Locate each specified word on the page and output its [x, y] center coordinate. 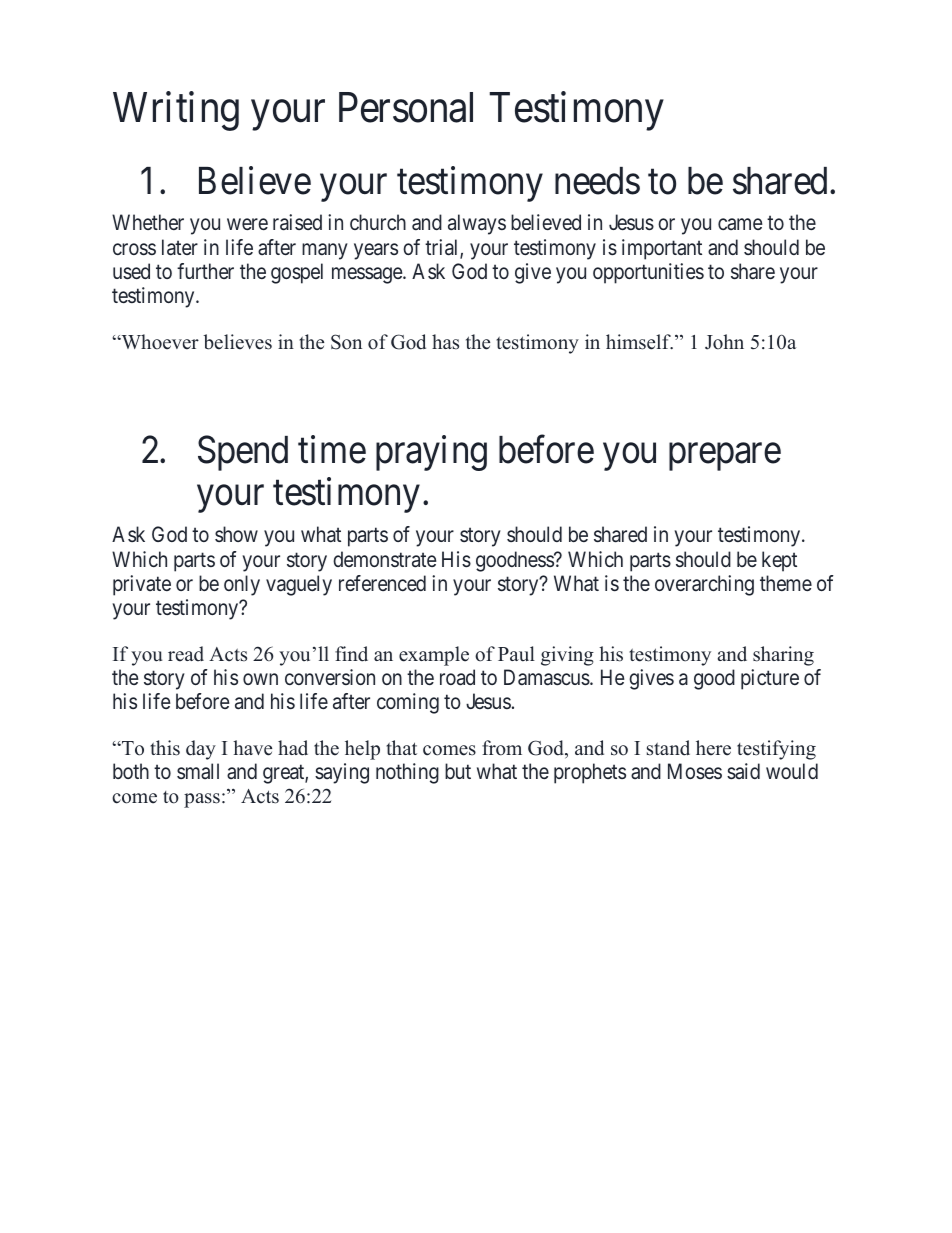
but [458, 771]
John [724, 342]
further [205, 271]
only [242, 585]
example [434, 656]
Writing [176, 111]
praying [431, 453]
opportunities [648, 273]
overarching [704, 585]
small [198, 771]
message [368, 275]
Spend [243, 453]
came [740, 224]
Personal [406, 107]
